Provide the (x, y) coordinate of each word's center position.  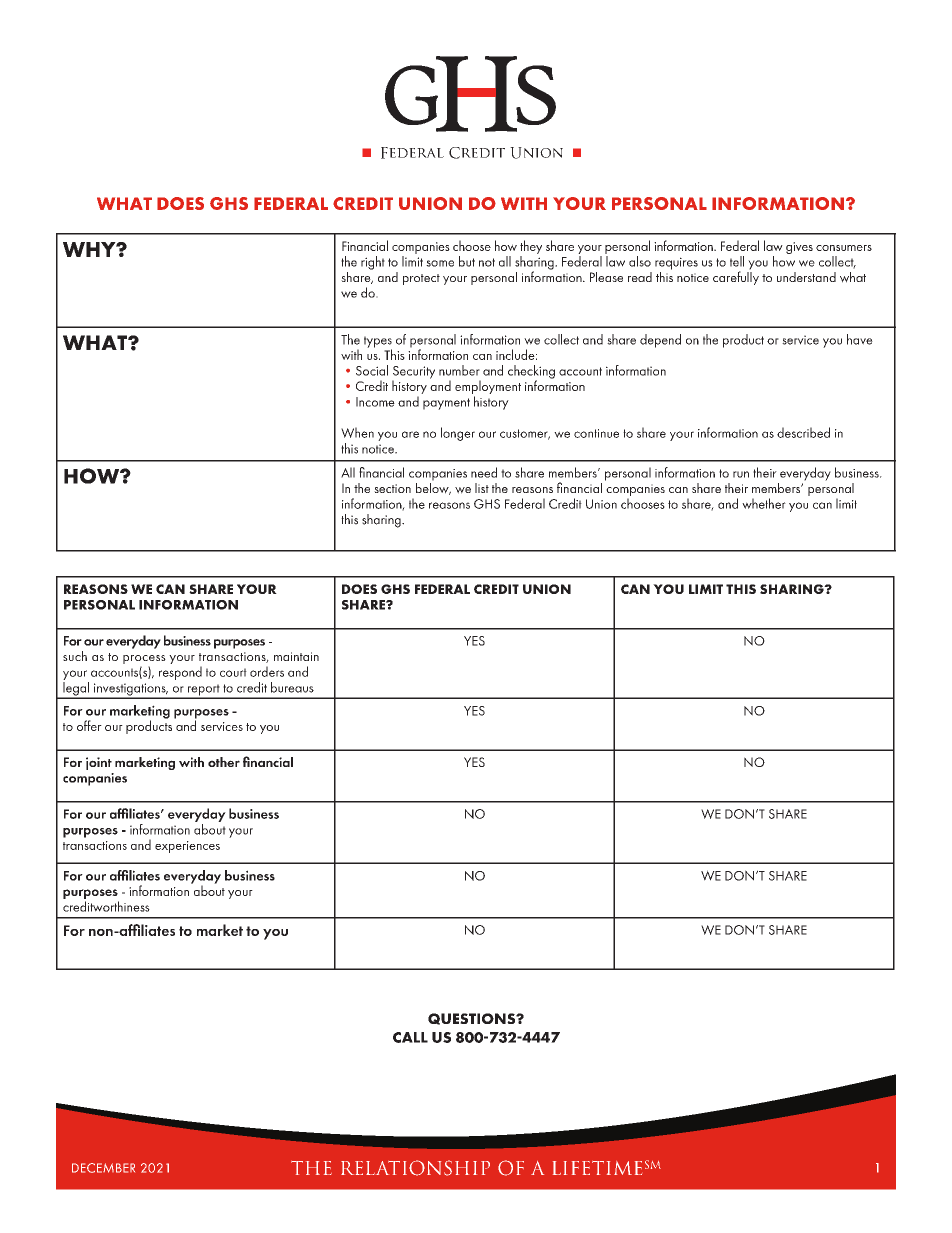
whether (764, 503)
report (203, 691)
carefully (736, 277)
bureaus (292, 687)
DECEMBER (103, 1168)
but (467, 261)
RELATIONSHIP (415, 1168)
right (373, 263)
